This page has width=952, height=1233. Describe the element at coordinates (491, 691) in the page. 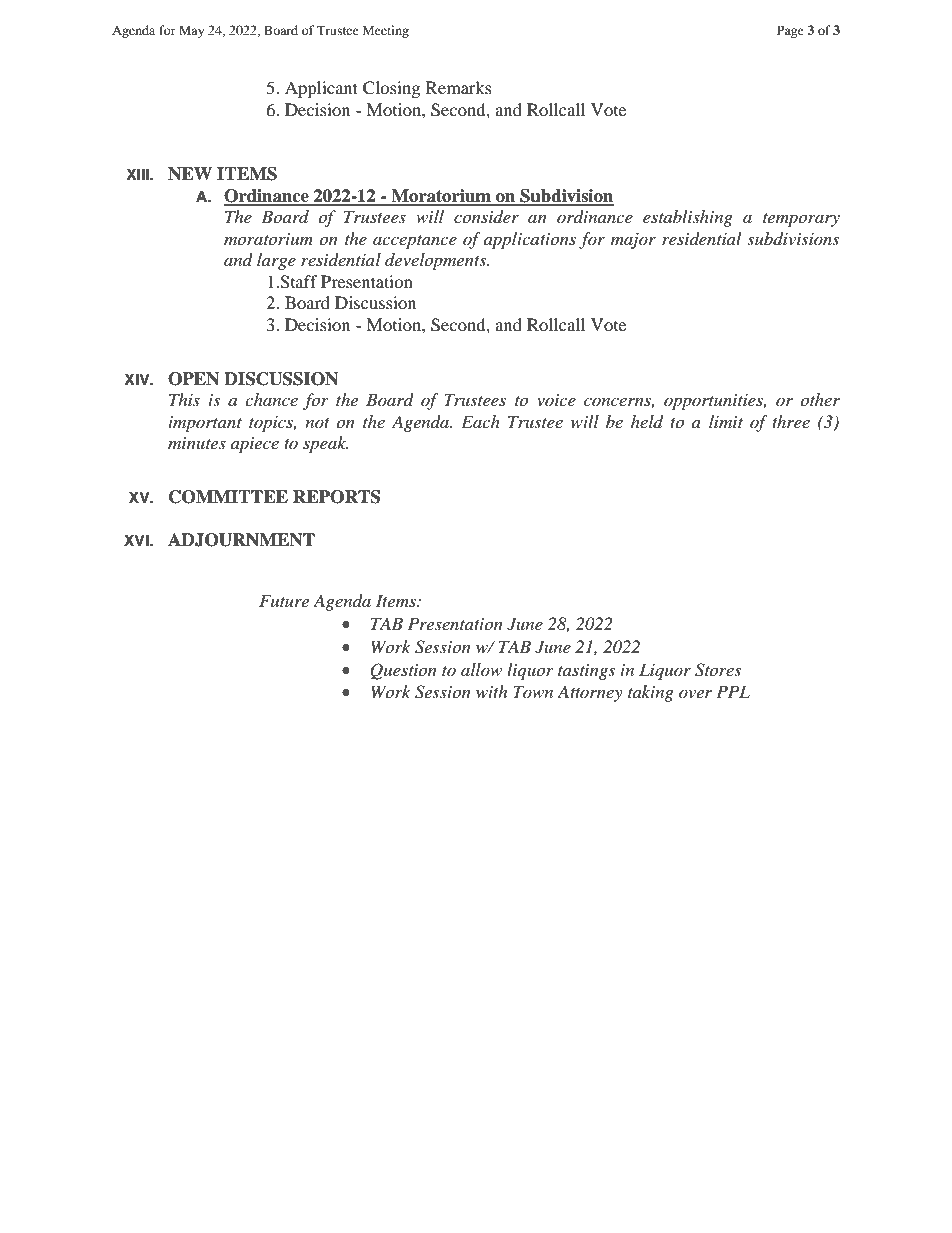

I see `with` at that location.
